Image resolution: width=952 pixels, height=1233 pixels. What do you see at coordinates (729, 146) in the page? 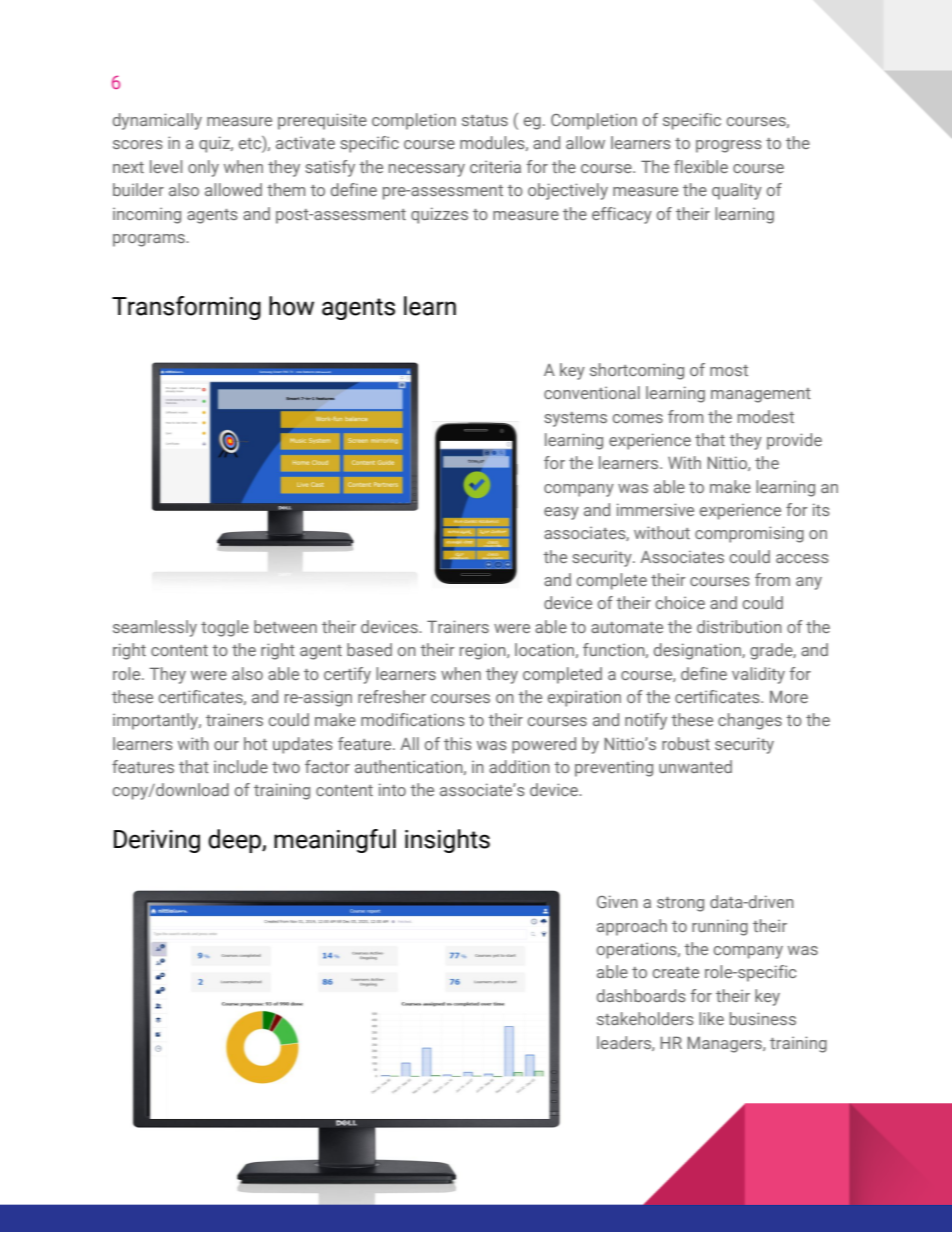
I see `progress` at bounding box center [729, 146].
